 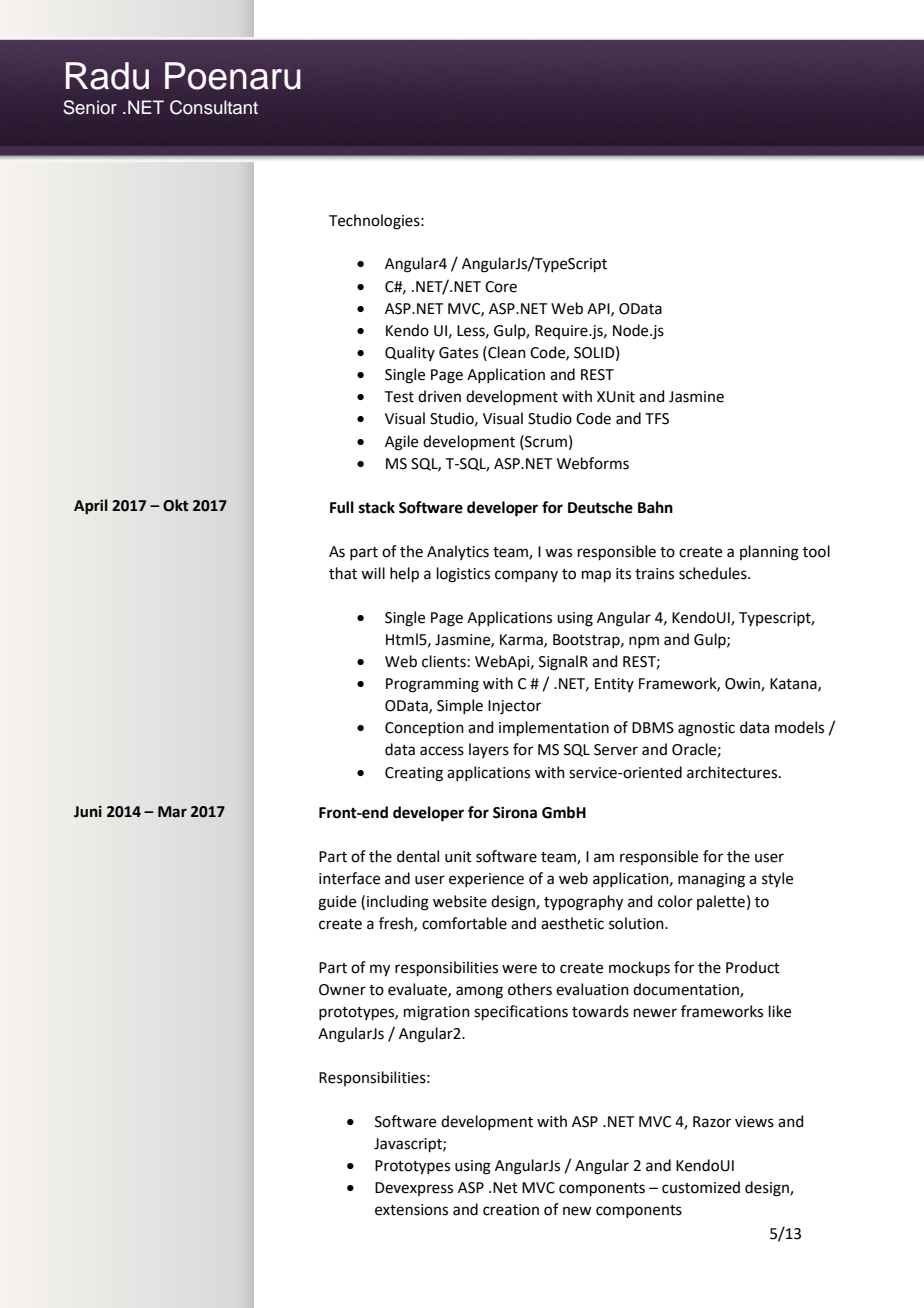 What do you see at coordinates (176, 505) in the screenshot?
I see `Okt` at bounding box center [176, 505].
